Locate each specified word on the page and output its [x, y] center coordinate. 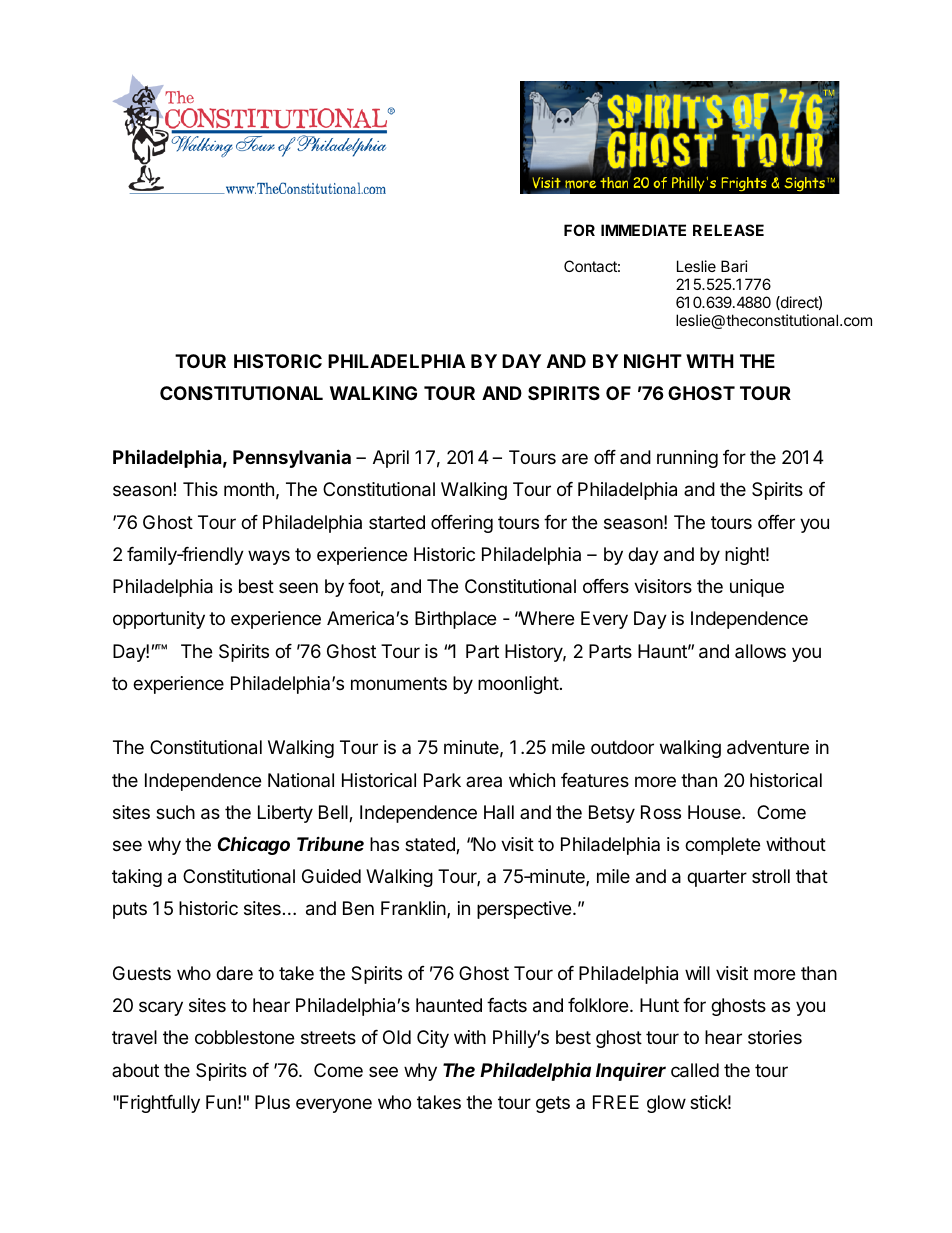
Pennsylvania [292, 458]
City [433, 1039]
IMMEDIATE [643, 230]
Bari [734, 266]
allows [760, 651]
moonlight [518, 685]
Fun [221, 1102]
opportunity [159, 620]
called [695, 1070]
